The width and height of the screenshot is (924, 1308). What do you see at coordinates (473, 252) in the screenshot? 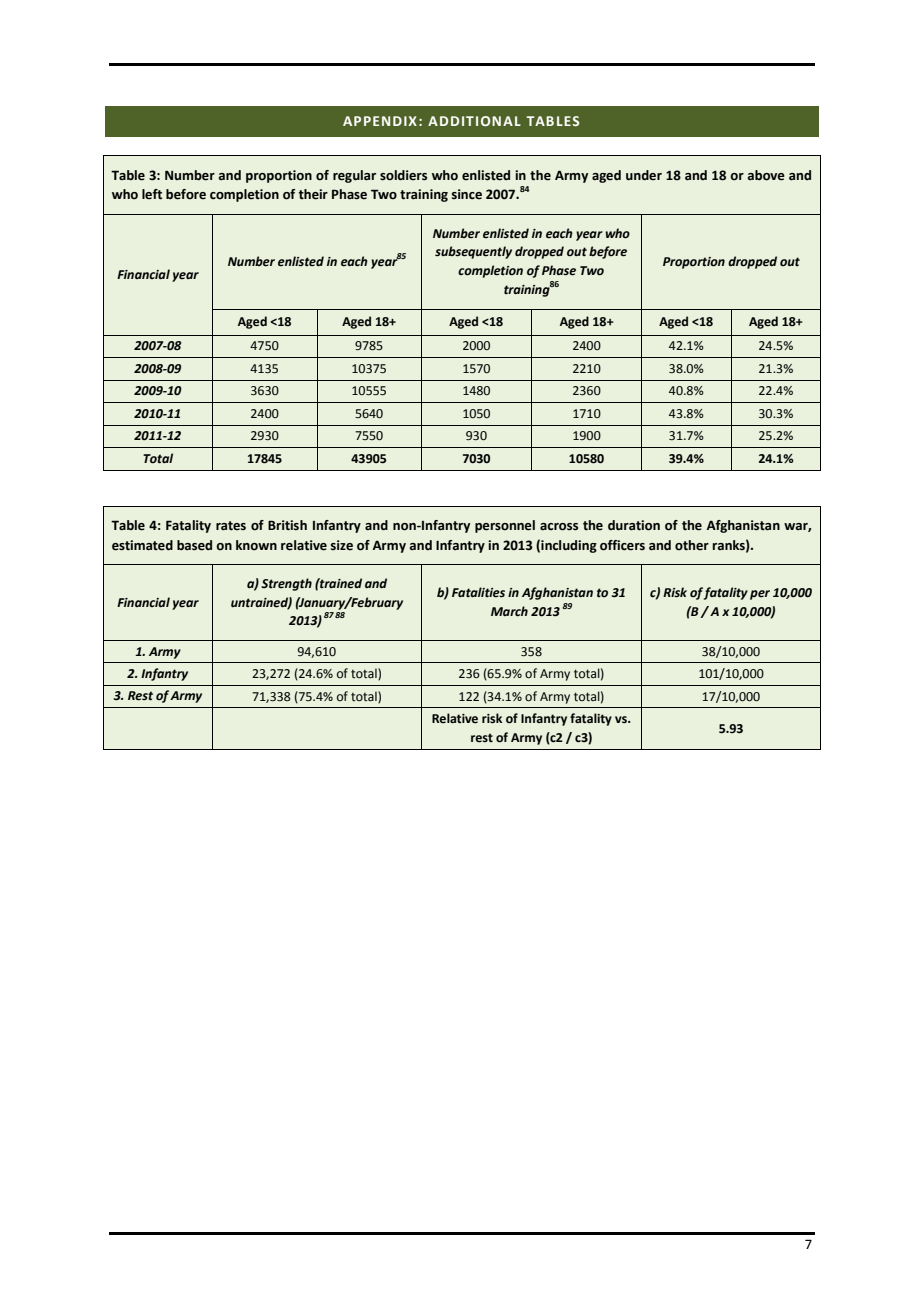
I see `subsequently` at bounding box center [473, 252].
